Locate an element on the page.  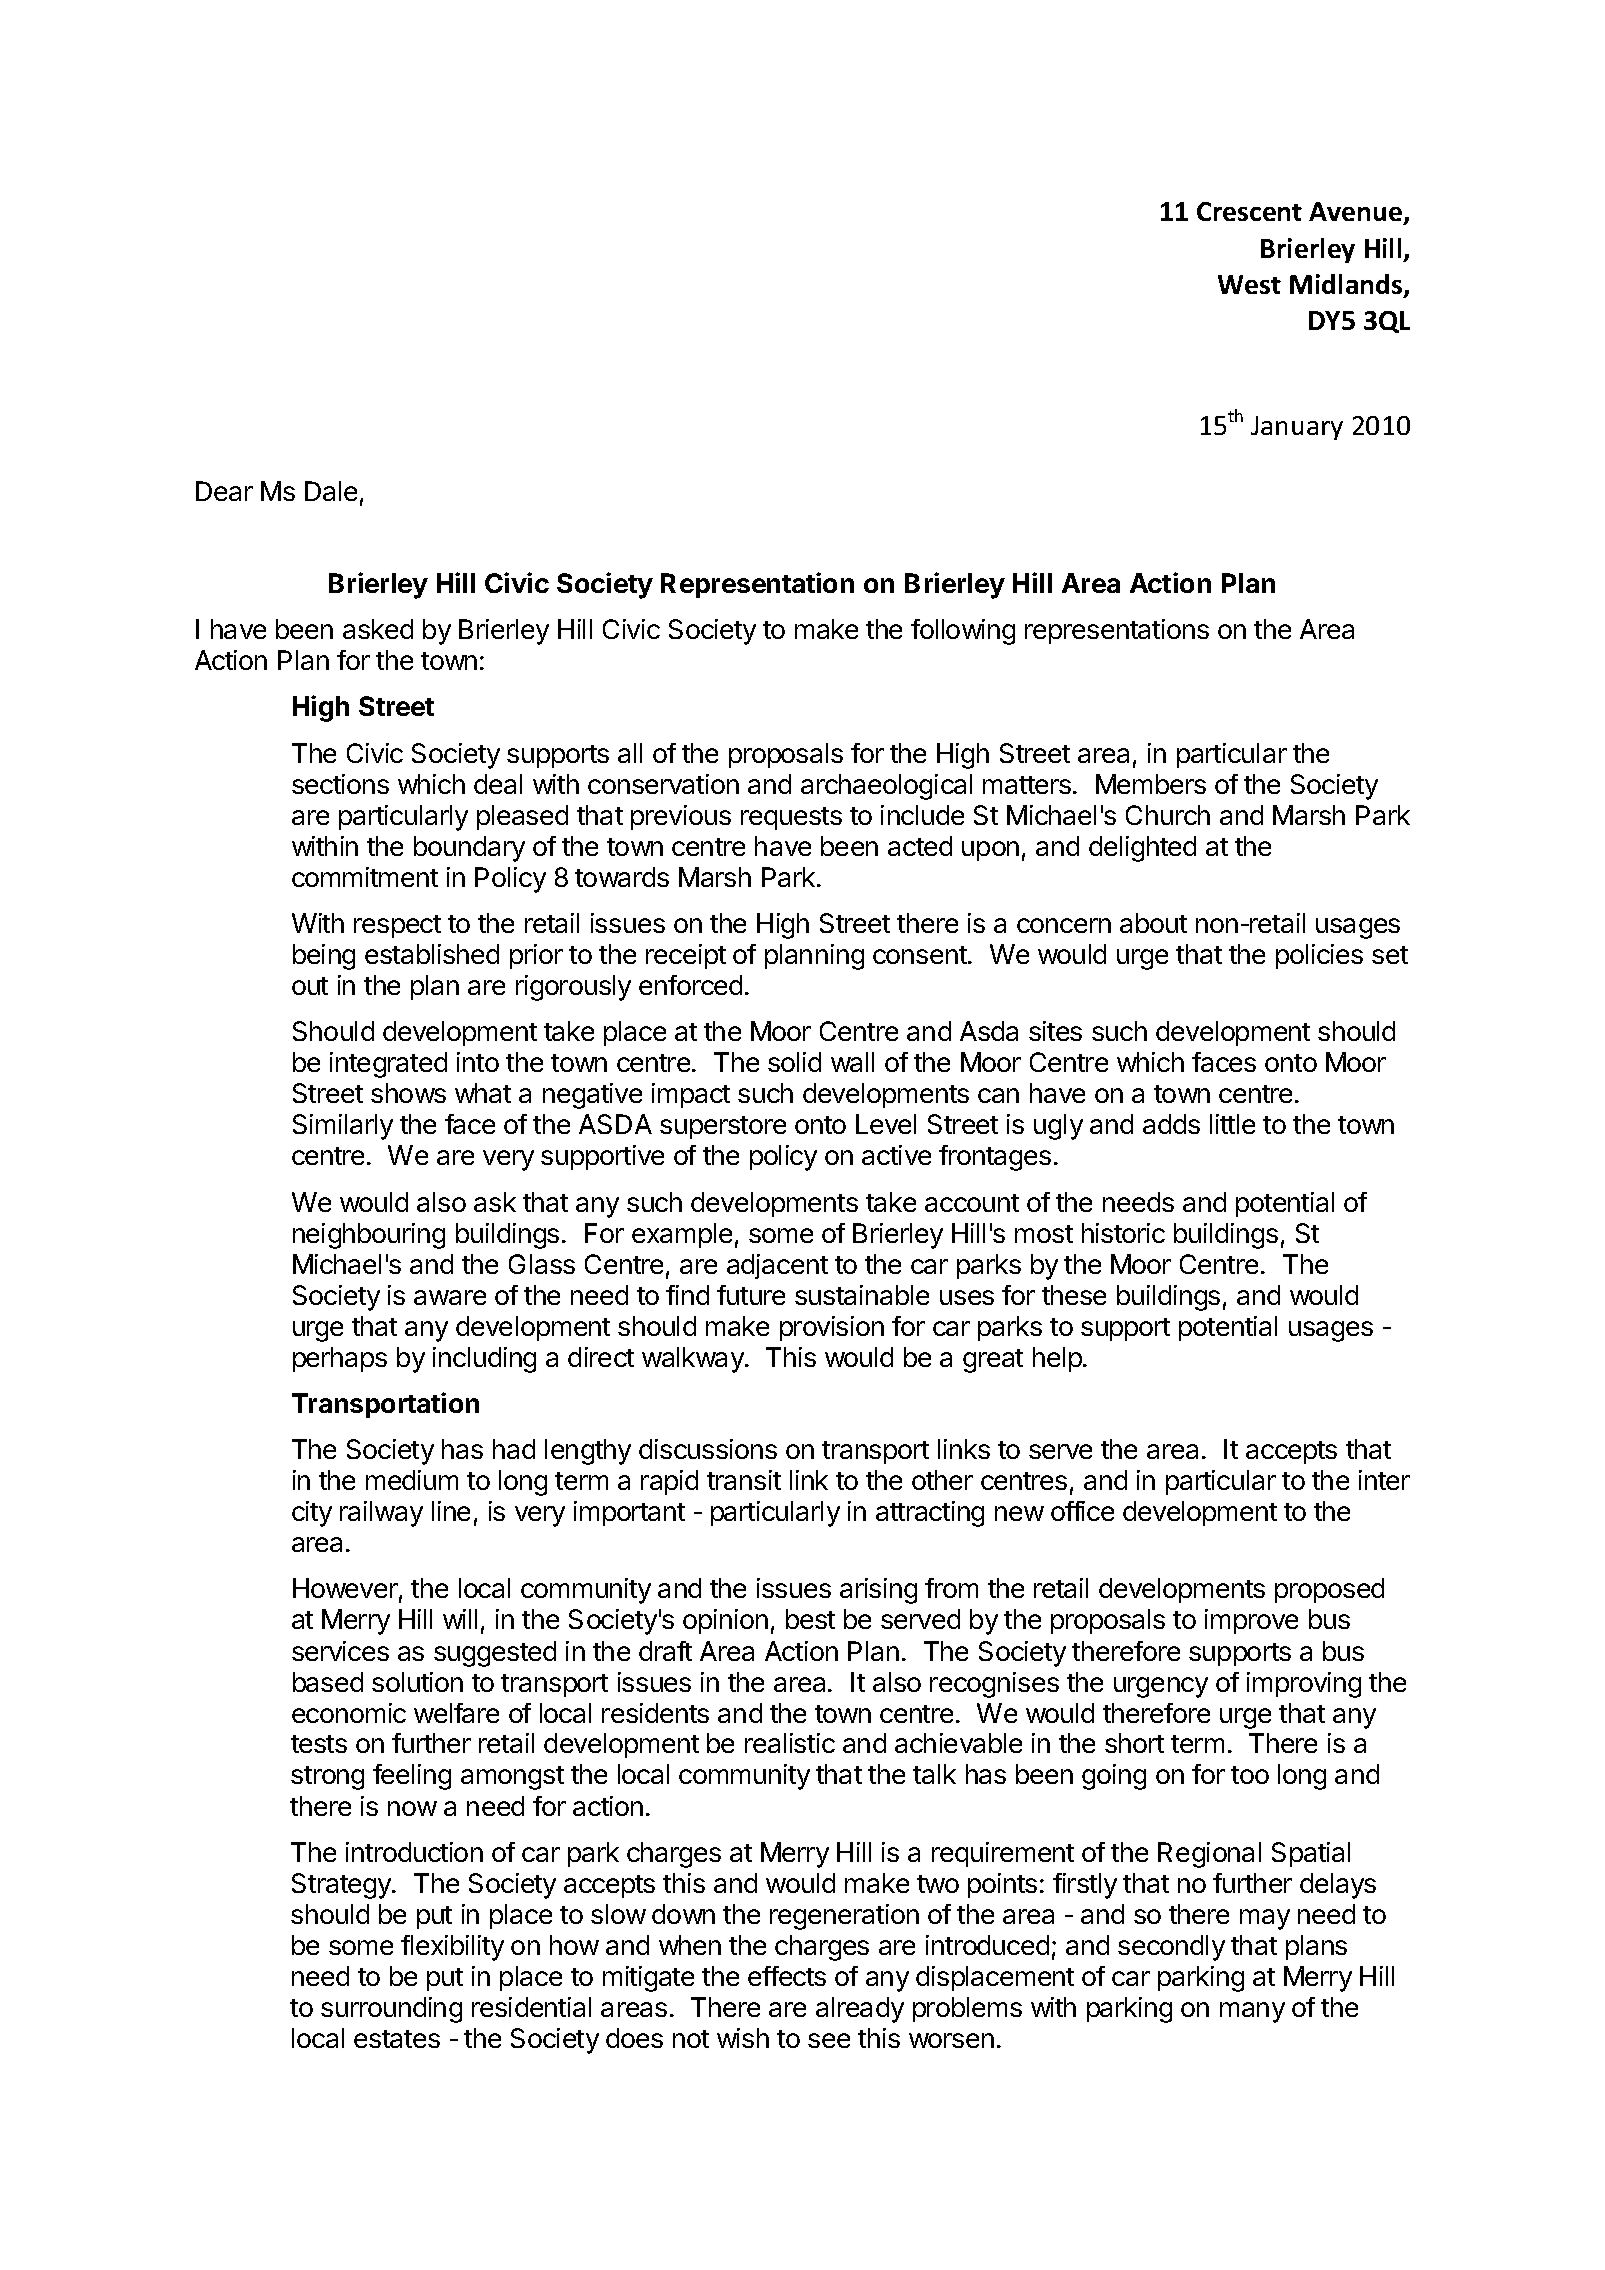
policies is located at coordinates (1319, 956).
